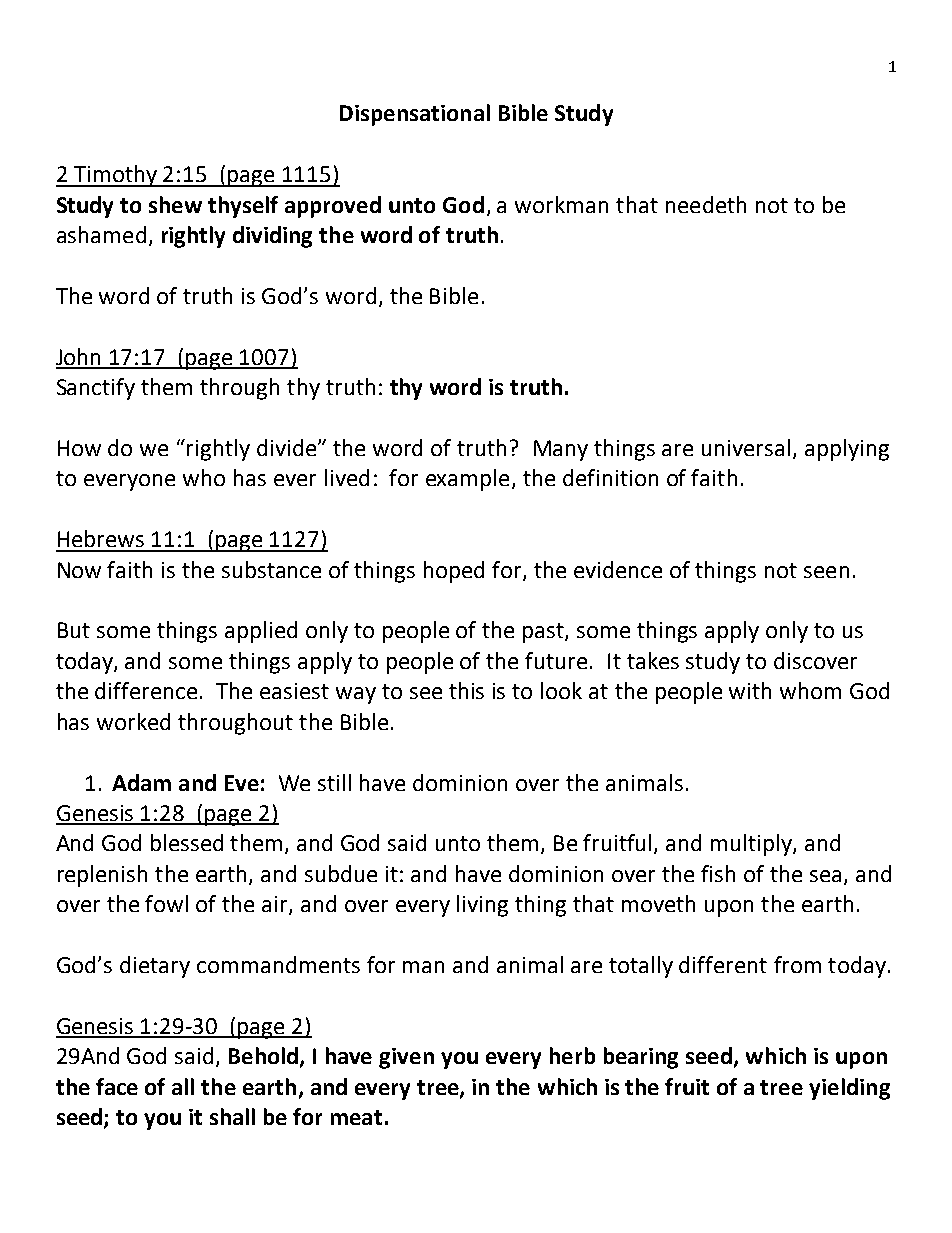 The height and width of the page is (1233, 952). I want to click on still, so click(334, 782).
